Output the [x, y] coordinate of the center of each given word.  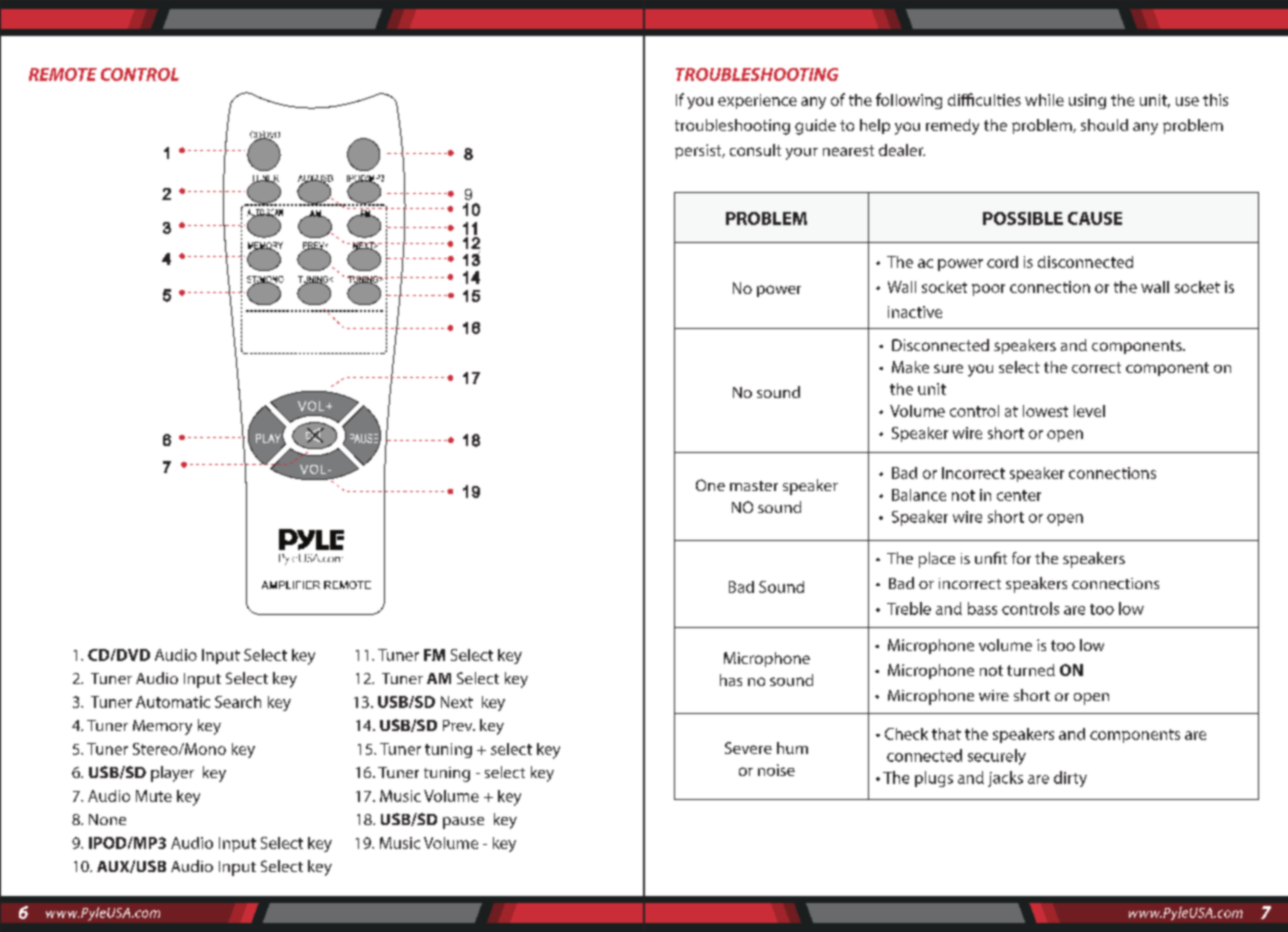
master [754, 486]
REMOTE [63, 74]
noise [776, 770]
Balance [919, 495]
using [1087, 101]
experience [757, 101]
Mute [154, 796]
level [1089, 411]
